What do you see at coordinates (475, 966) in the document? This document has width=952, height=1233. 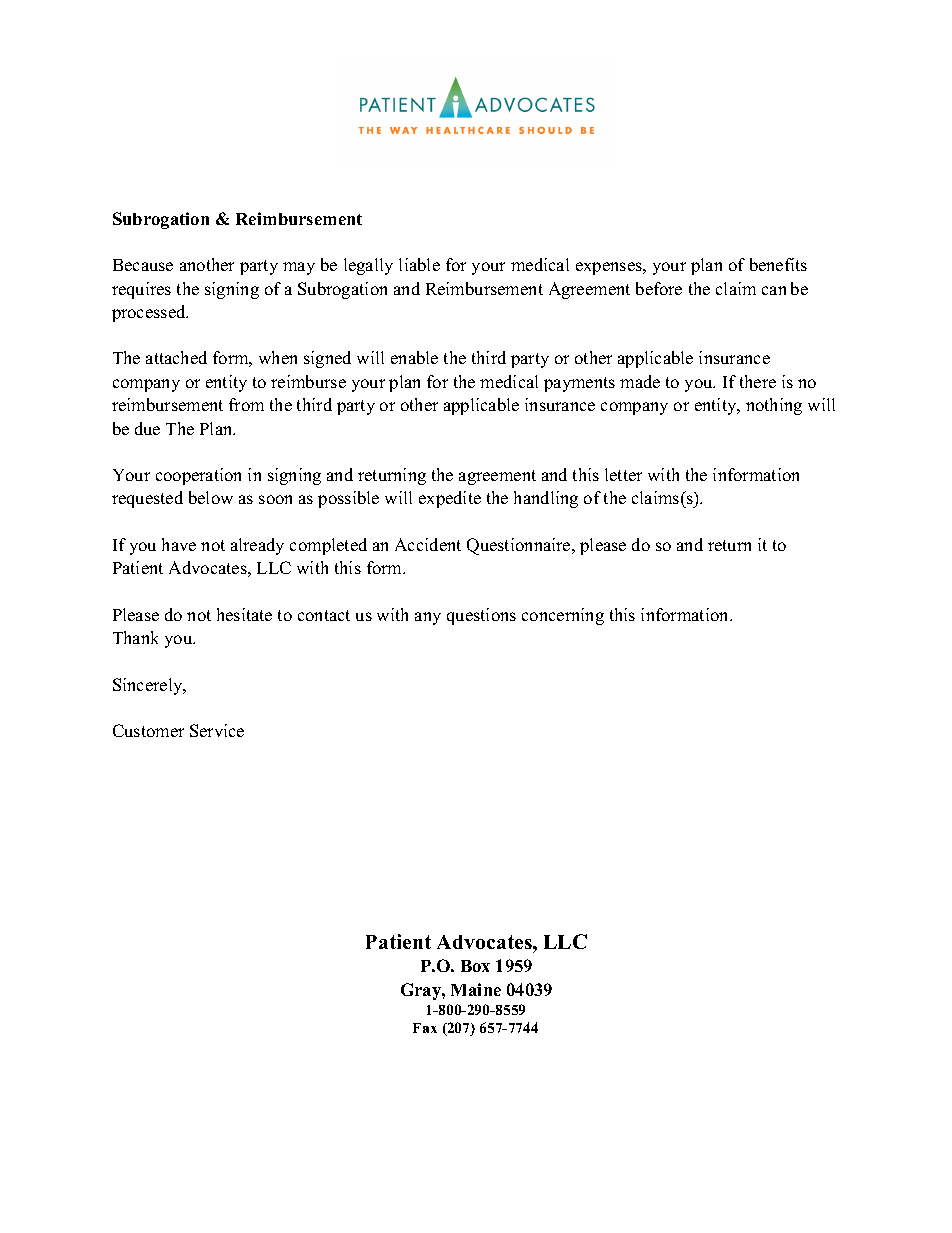 I see `Box` at bounding box center [475, 966].
